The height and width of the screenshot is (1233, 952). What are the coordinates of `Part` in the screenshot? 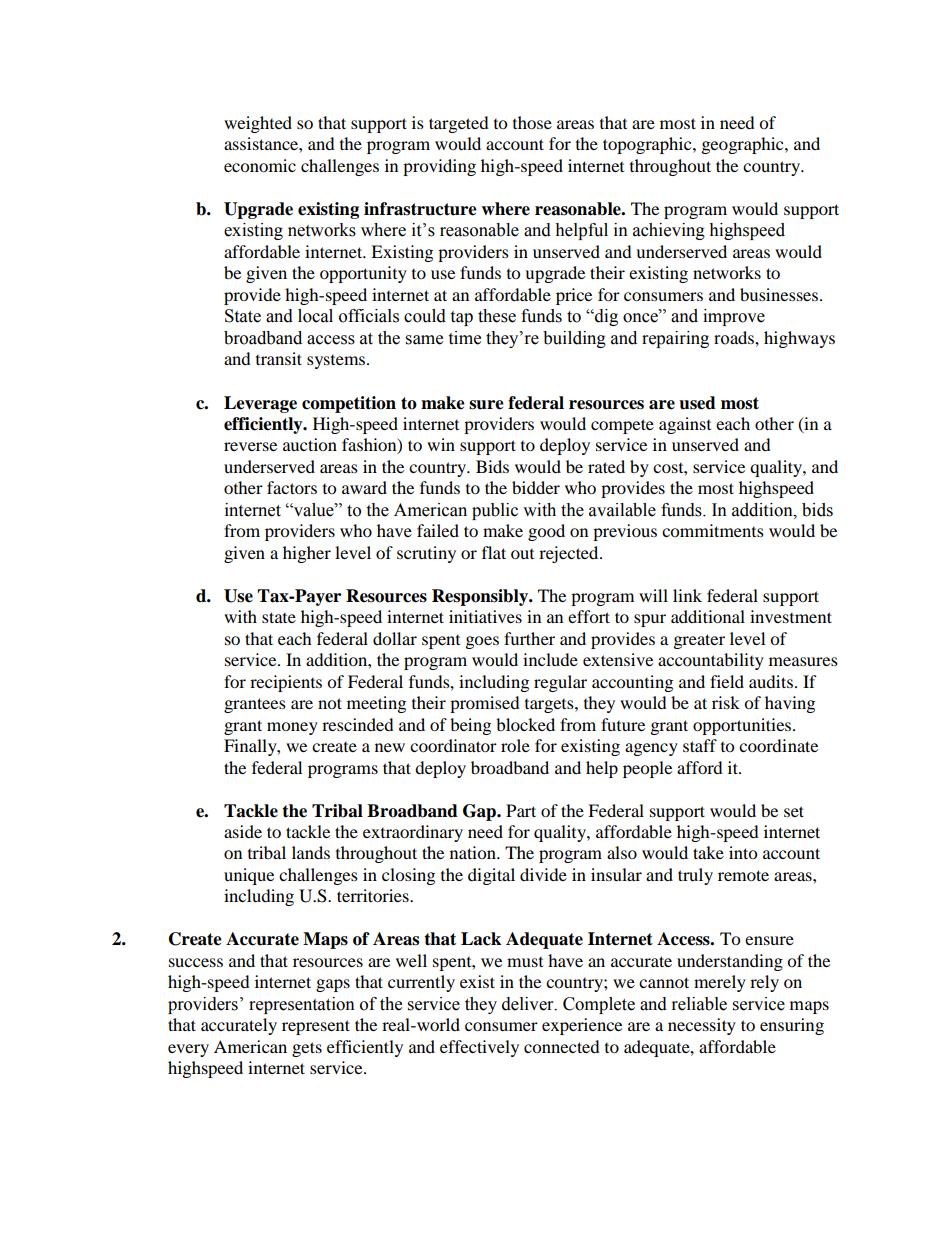 It's located at (521, 810).
